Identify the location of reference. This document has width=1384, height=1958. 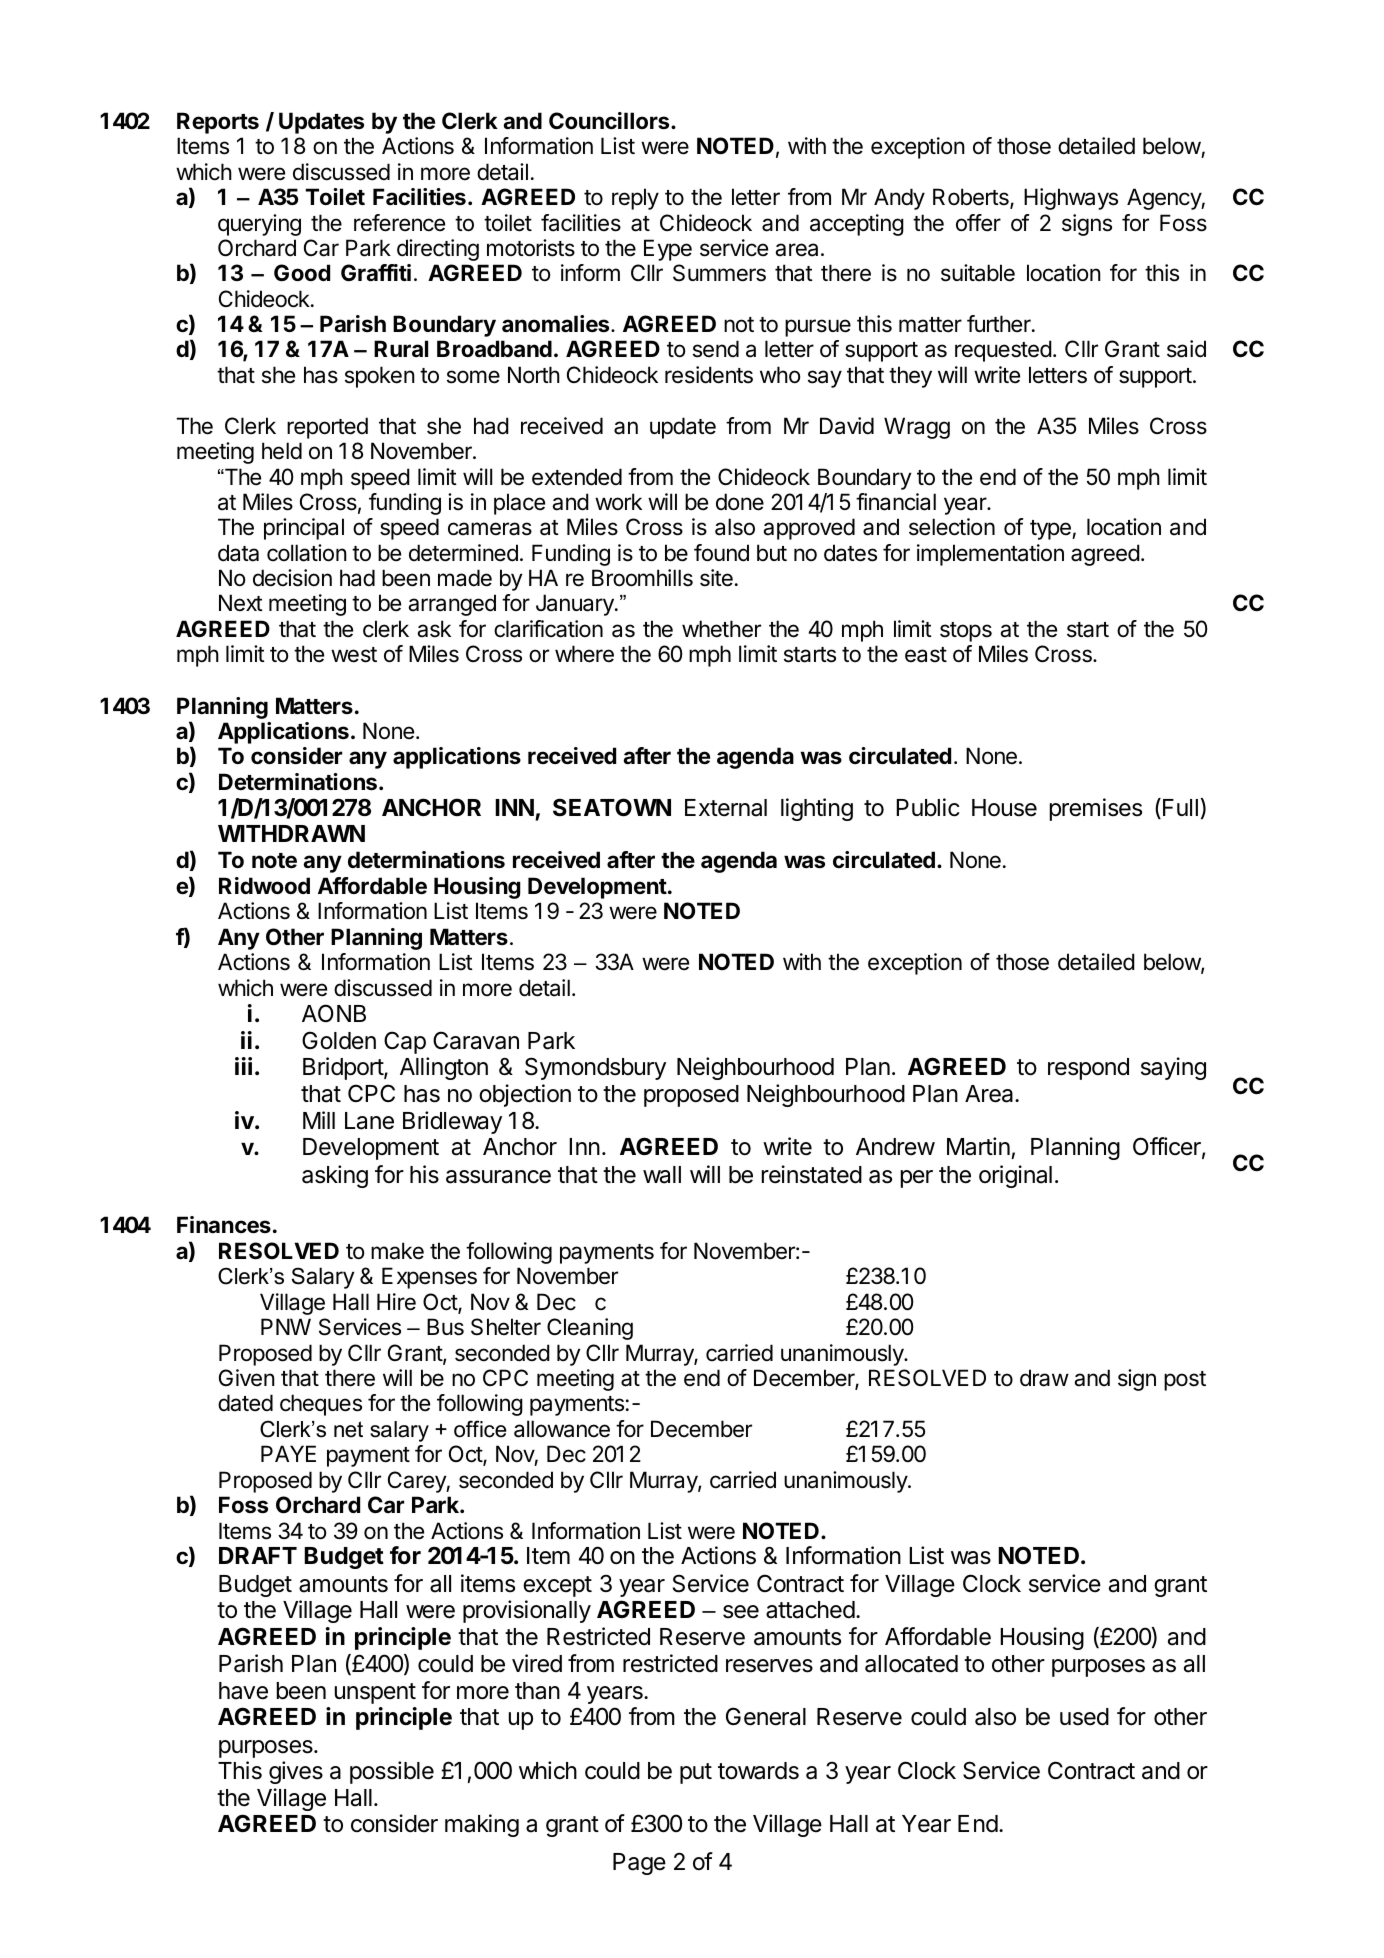
(399, 223).
